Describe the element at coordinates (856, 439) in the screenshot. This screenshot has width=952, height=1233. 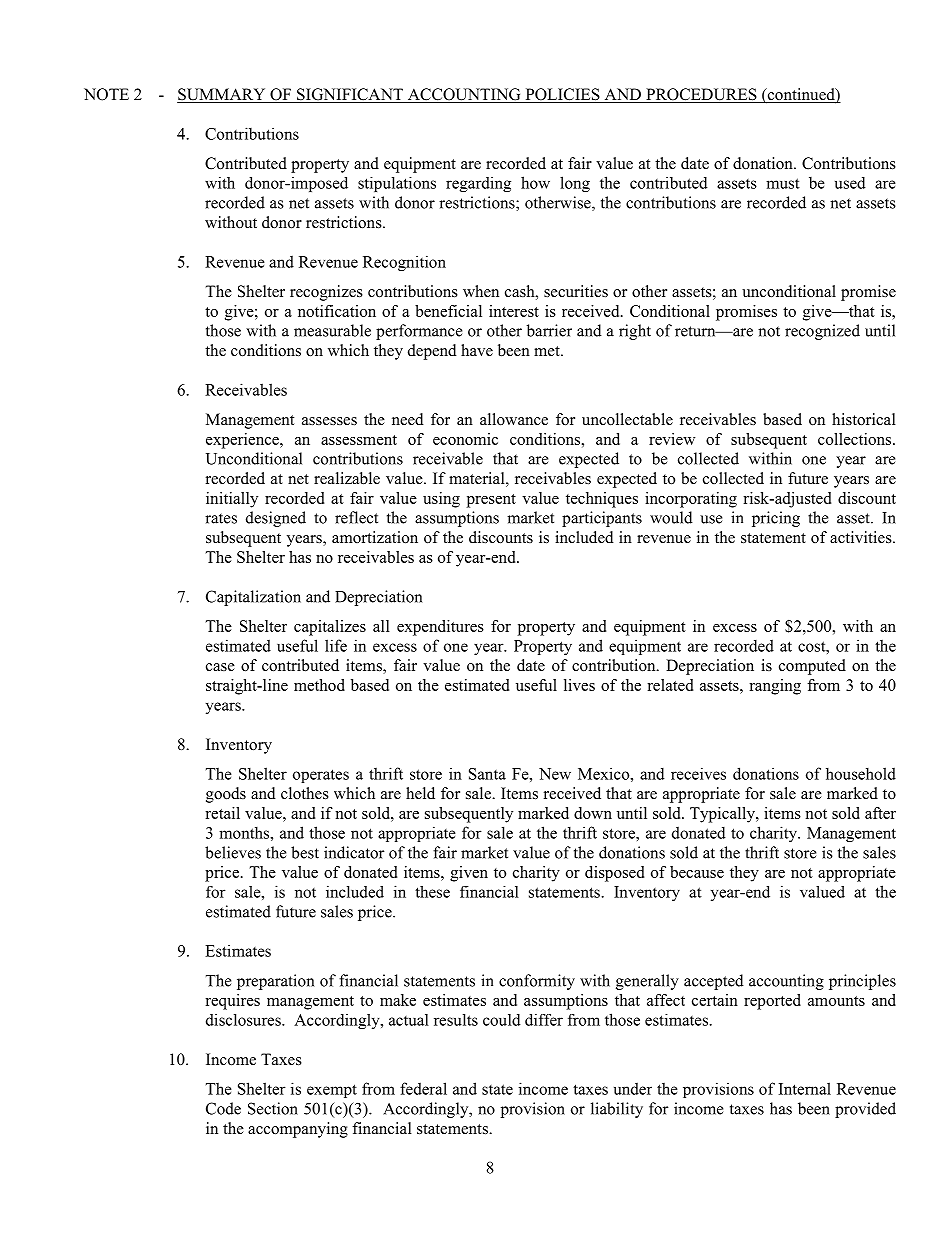
I see `collections` at that location.
